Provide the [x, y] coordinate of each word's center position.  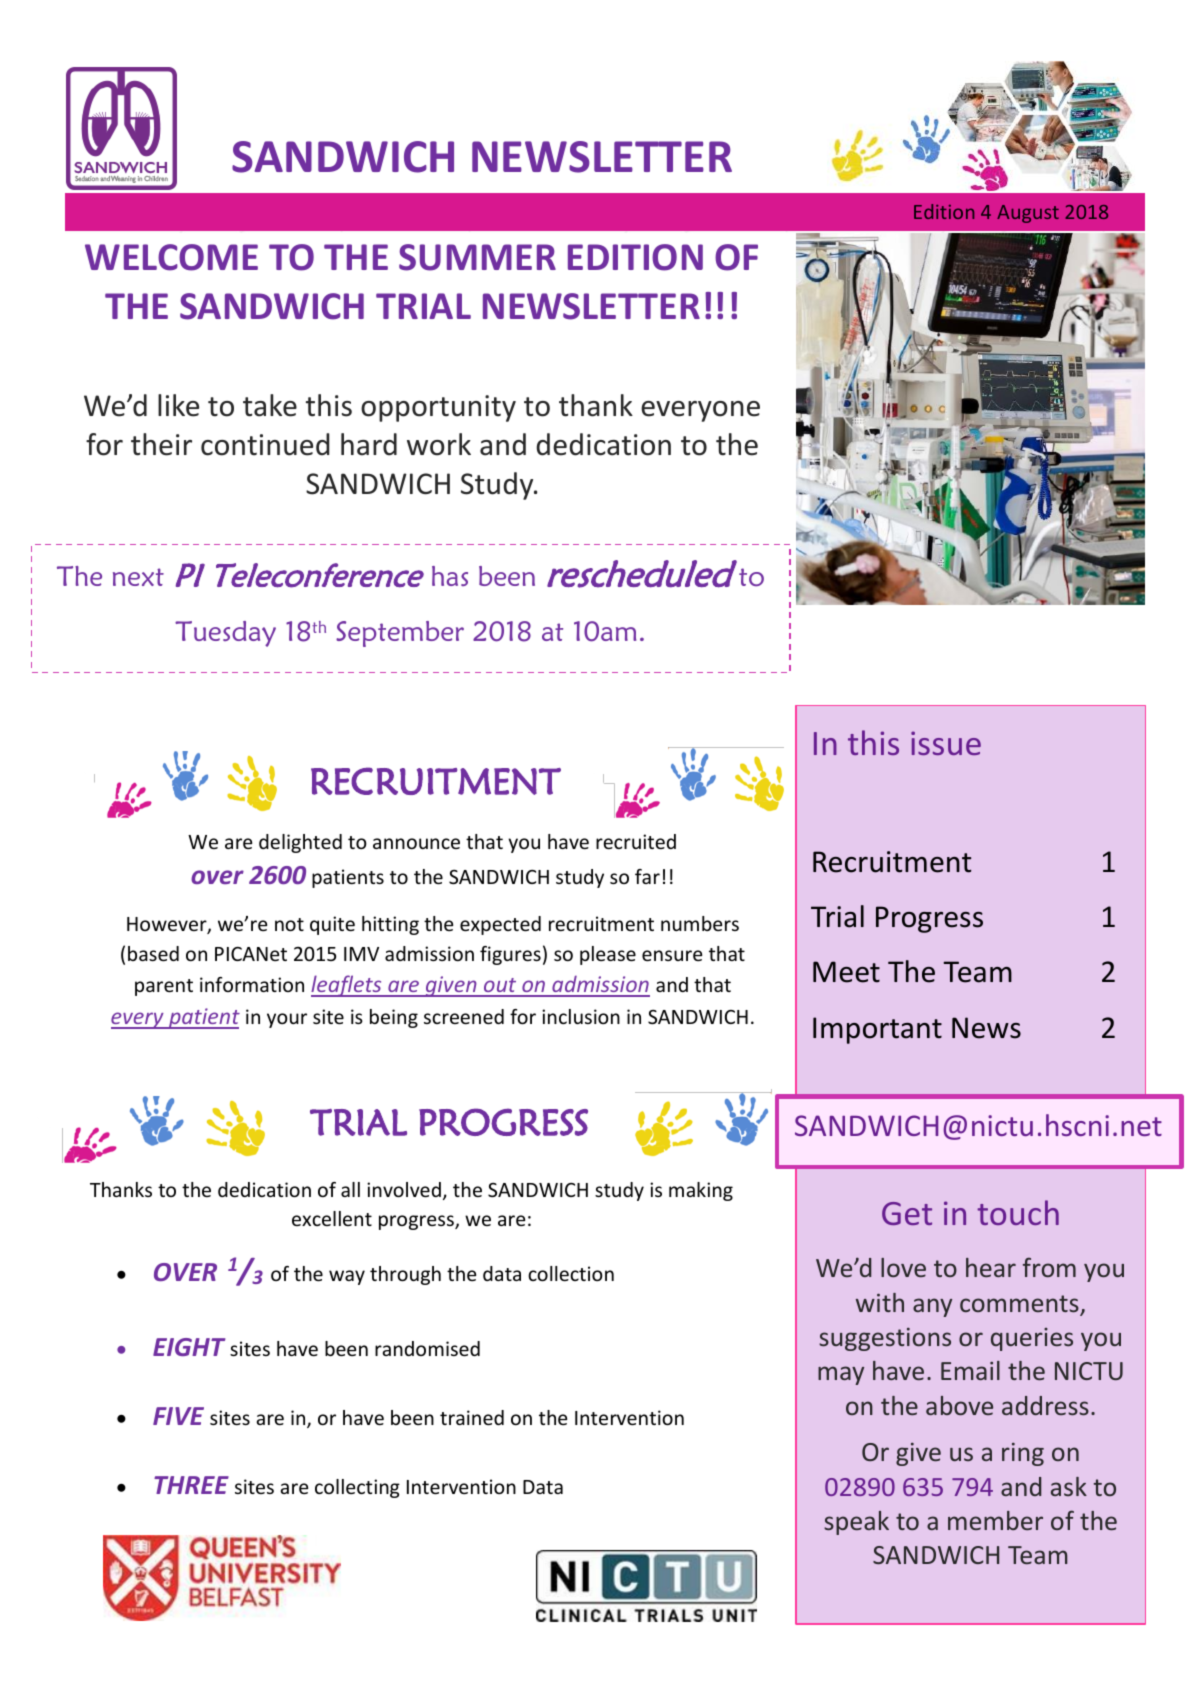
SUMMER [477, 257]
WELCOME [171, 257]
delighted [300, 843]
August [1028, 214]
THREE [191, 1485]
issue [946, 743]
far [647, 876]
